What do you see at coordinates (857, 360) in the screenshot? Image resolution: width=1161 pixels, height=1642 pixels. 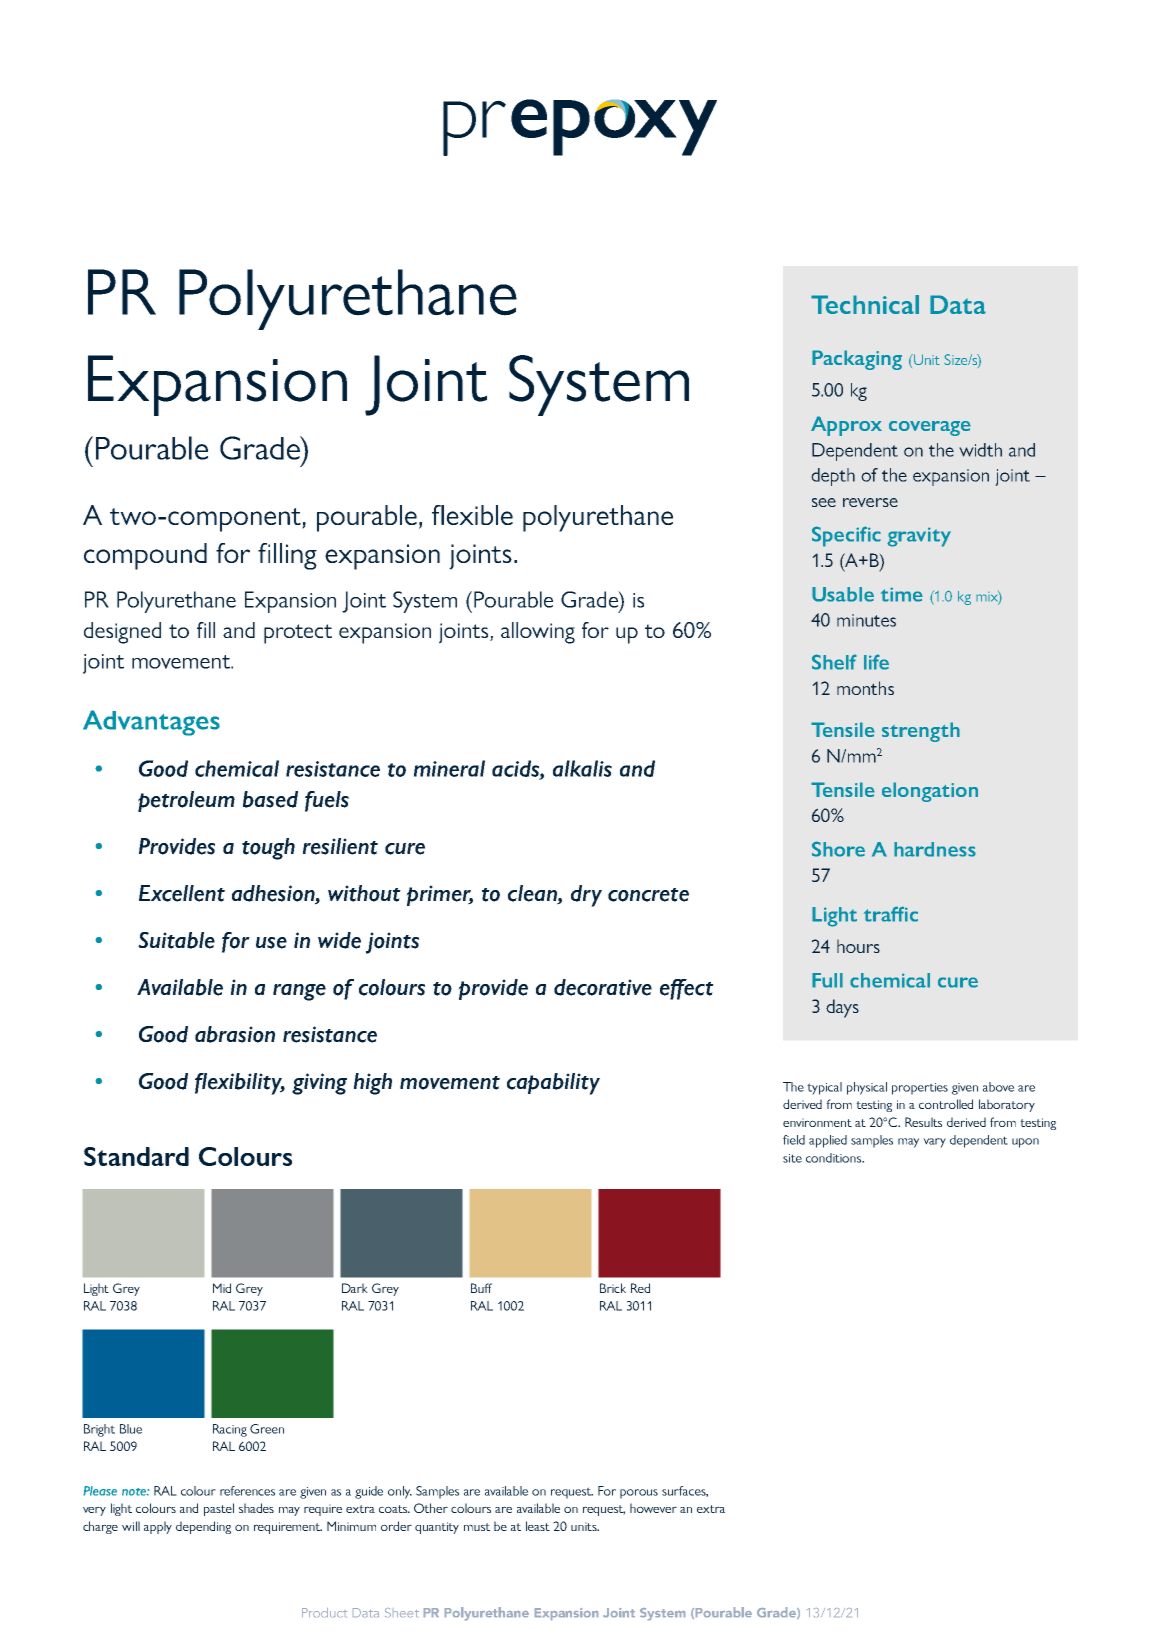 I see `Packaging` at bounding box center [857, 360].
